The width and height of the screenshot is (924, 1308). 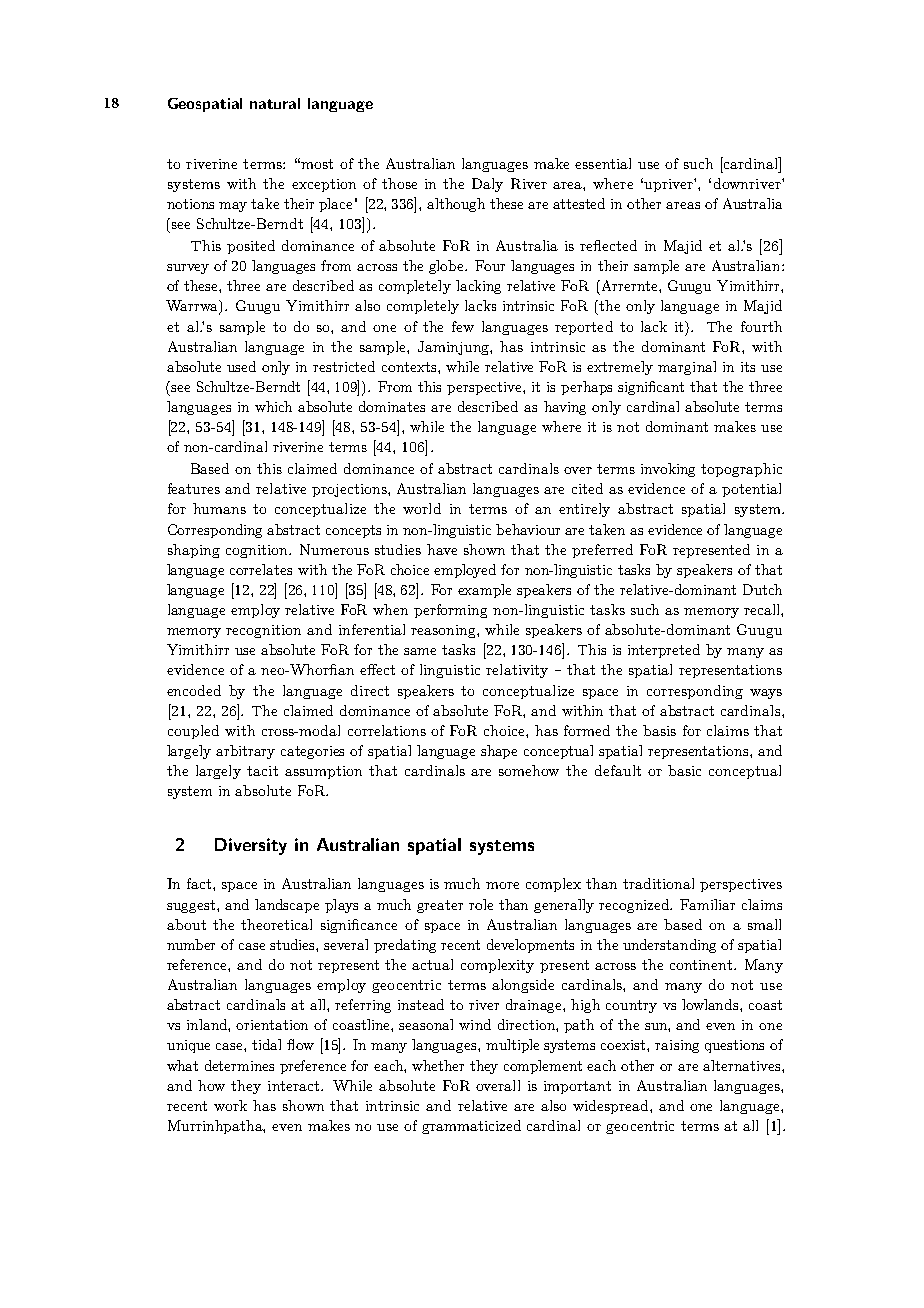 What do you see at coordinates (438, 1065) in the screenshot?
I see `whether` at bounding box center [438, 1065].
